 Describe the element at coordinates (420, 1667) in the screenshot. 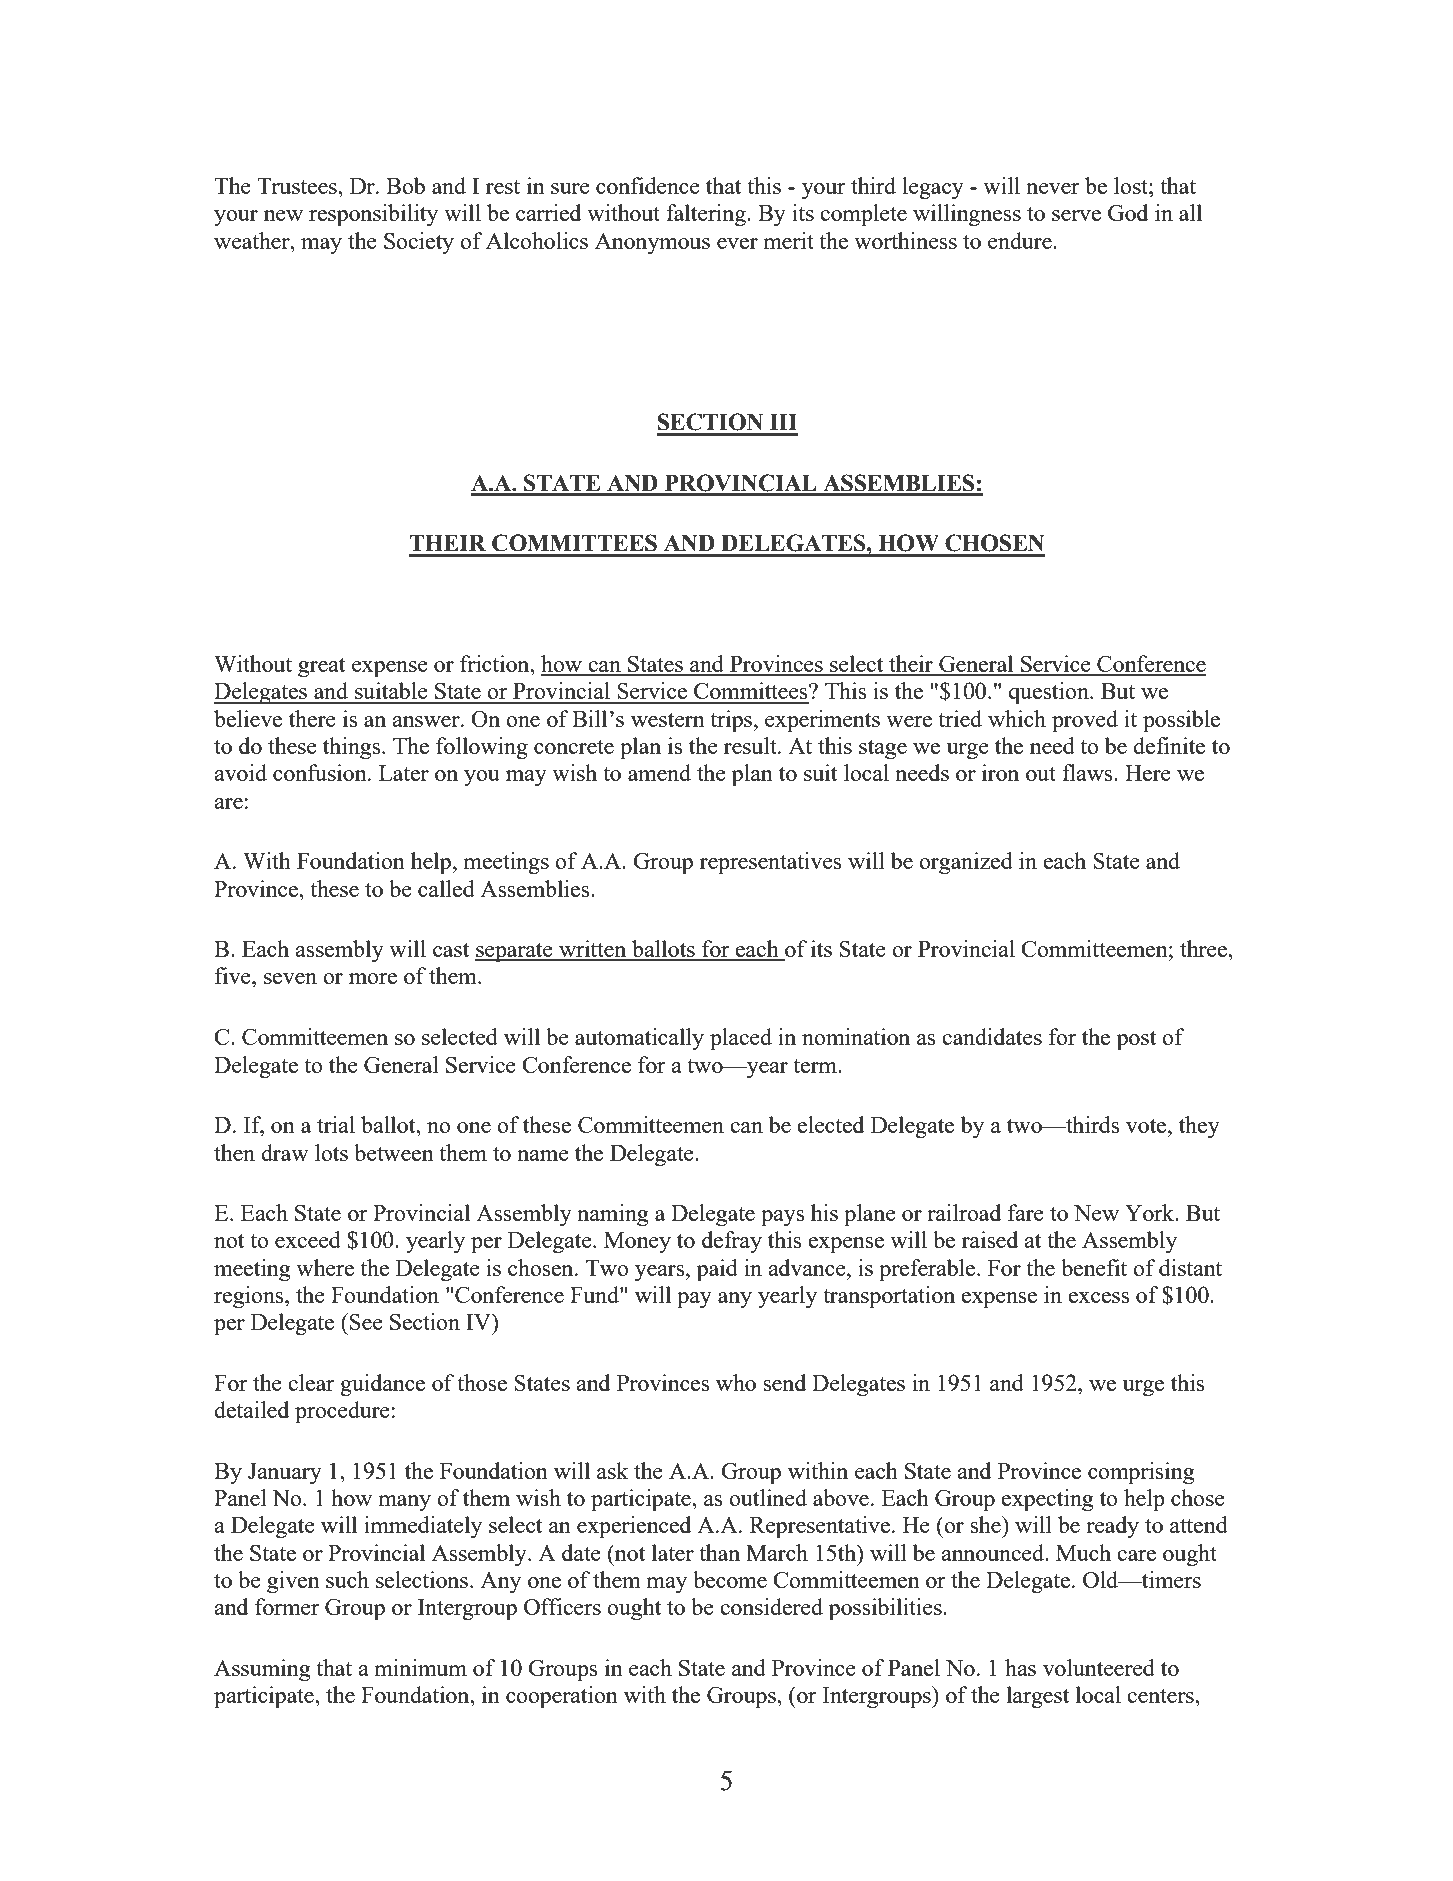

I see `minimum` at that location.
